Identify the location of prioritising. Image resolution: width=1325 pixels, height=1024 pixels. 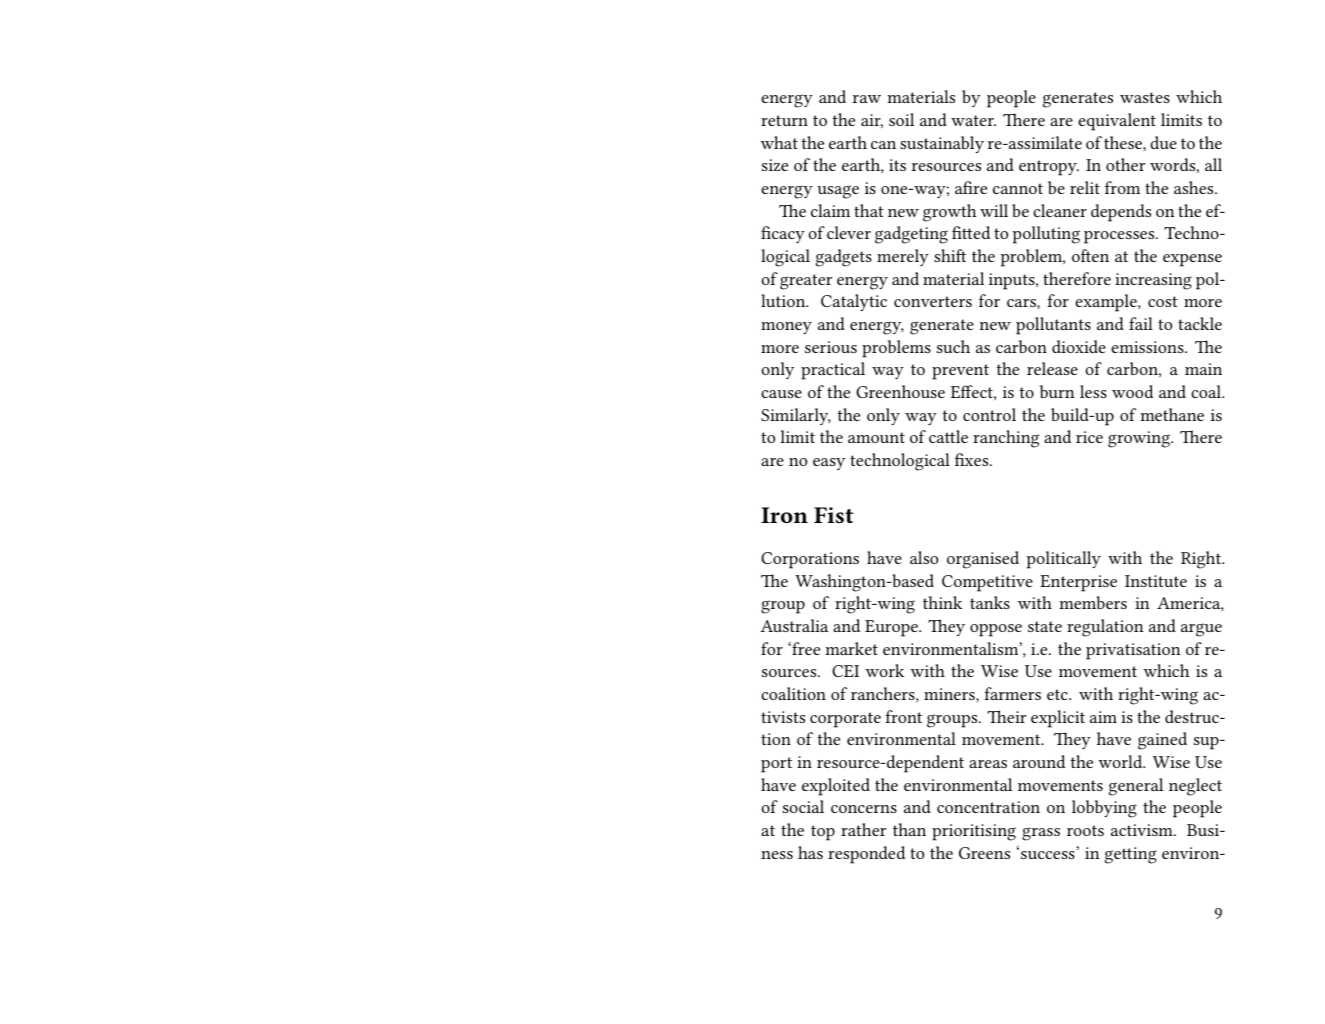
(974, 832).
